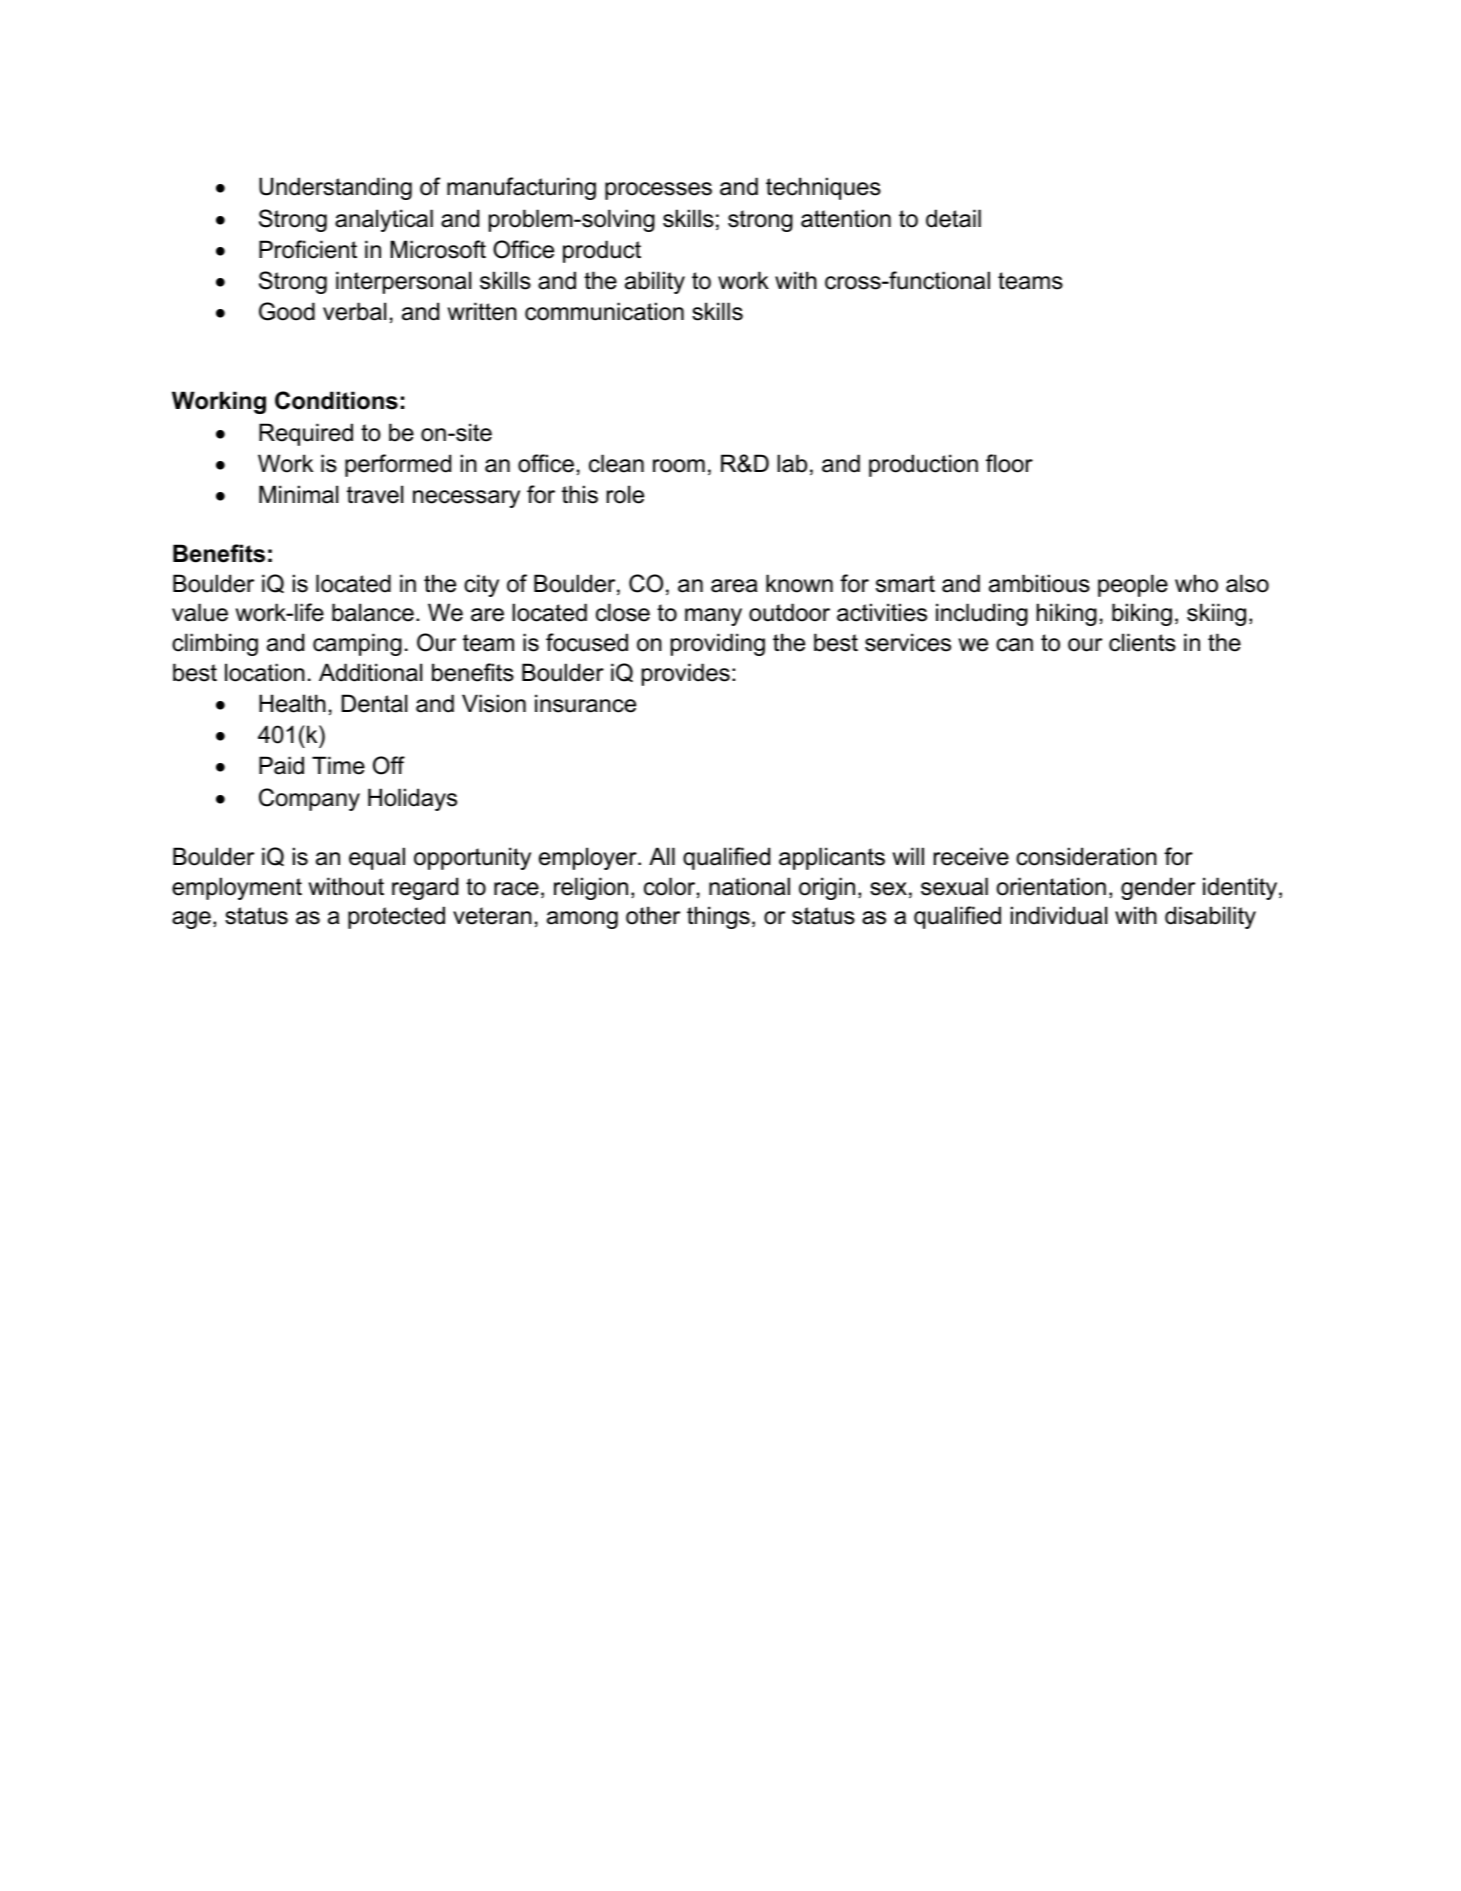  Describe the element at coordinates (1133, 585) in the page. I see `people` at that location.
